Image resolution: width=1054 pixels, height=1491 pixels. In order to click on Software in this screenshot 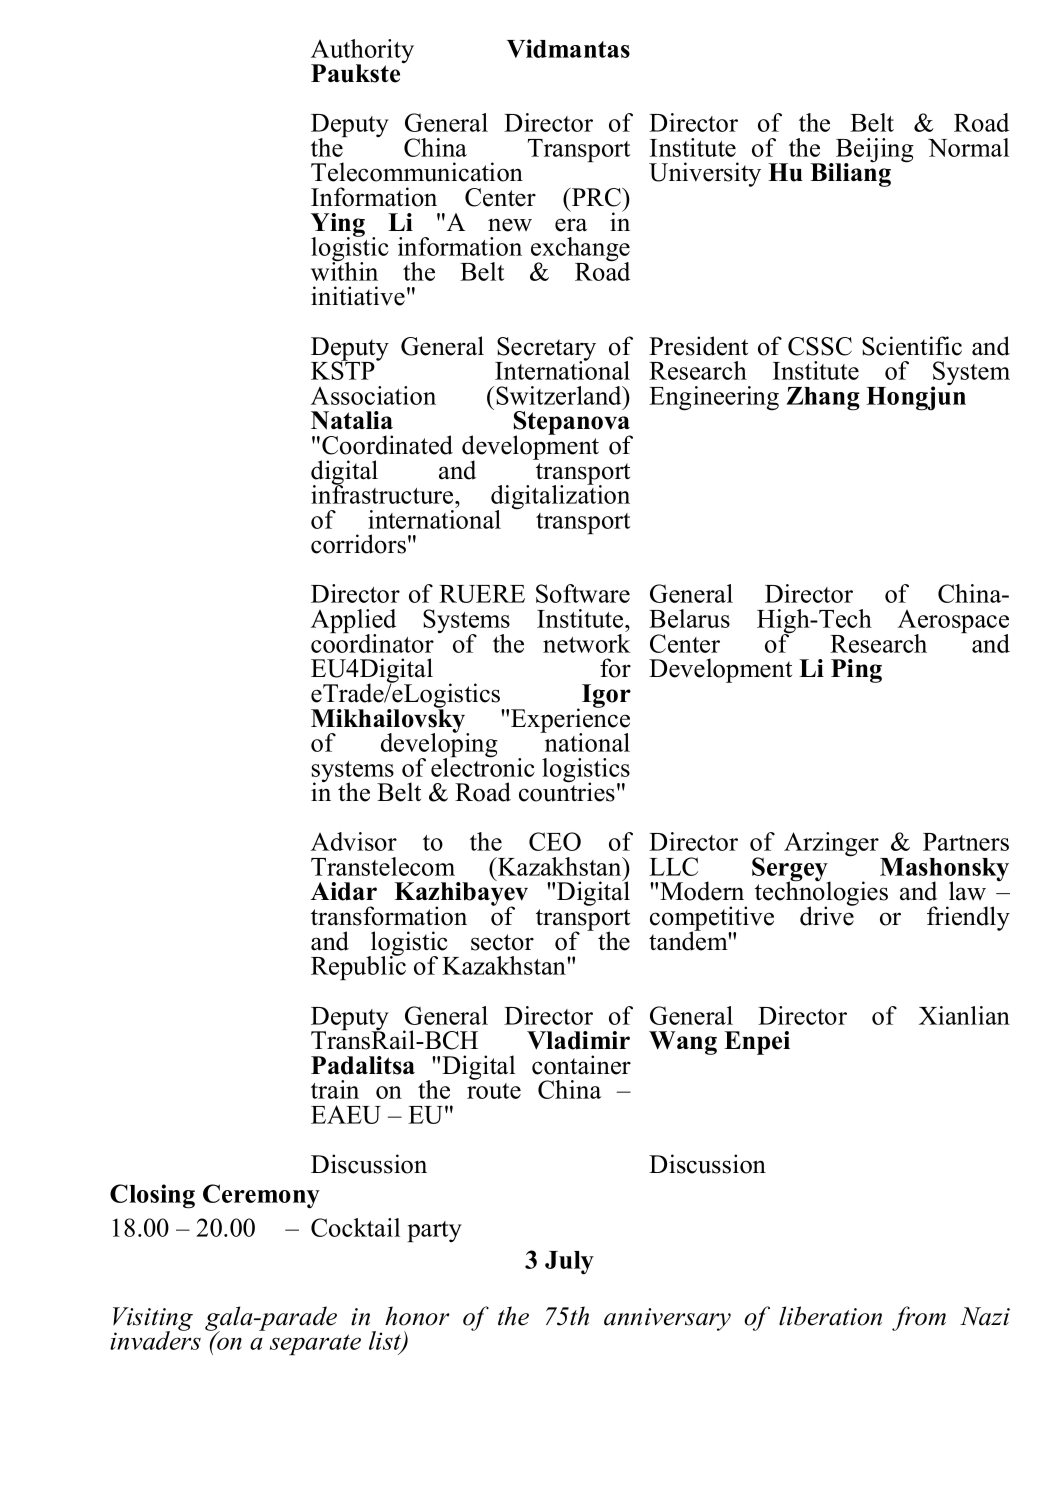, I will do `click(583, 593)`.
